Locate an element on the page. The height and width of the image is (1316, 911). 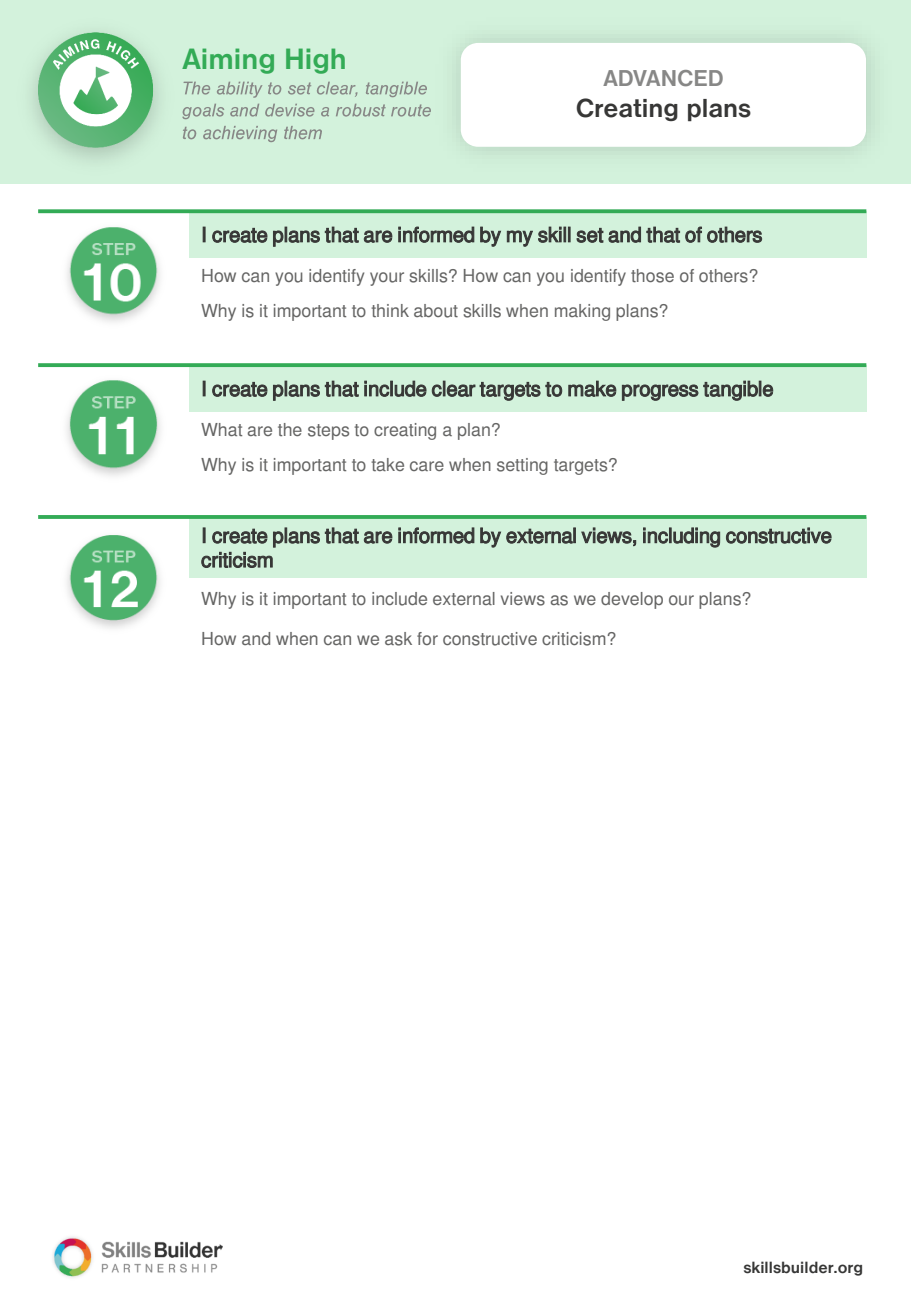
your is located at coordinates (387, 279).
